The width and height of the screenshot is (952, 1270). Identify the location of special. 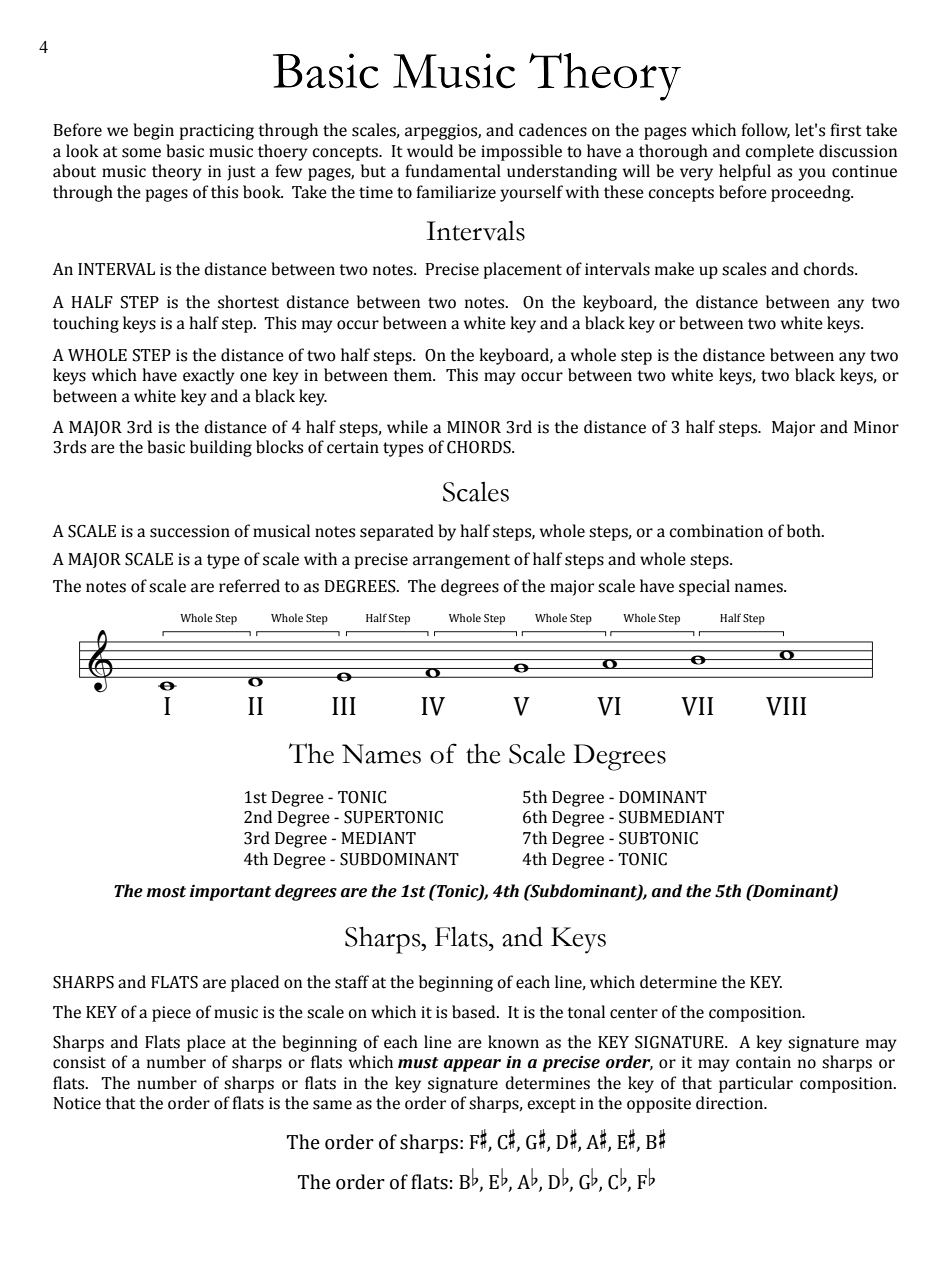
(704, 587).
